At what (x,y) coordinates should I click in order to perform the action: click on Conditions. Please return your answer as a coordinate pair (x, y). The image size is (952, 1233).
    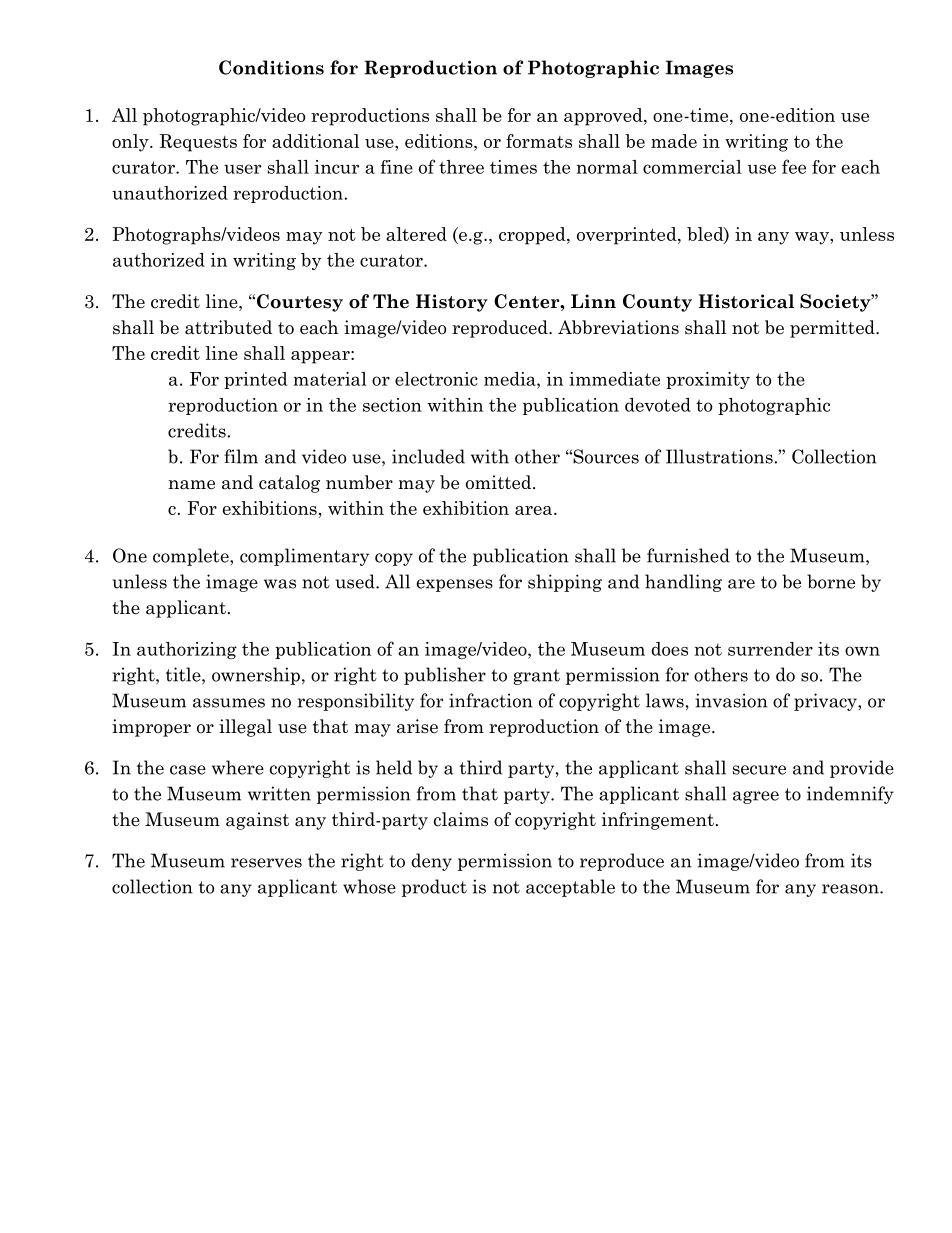
    Looking at the image, I should click on (271, 67).
